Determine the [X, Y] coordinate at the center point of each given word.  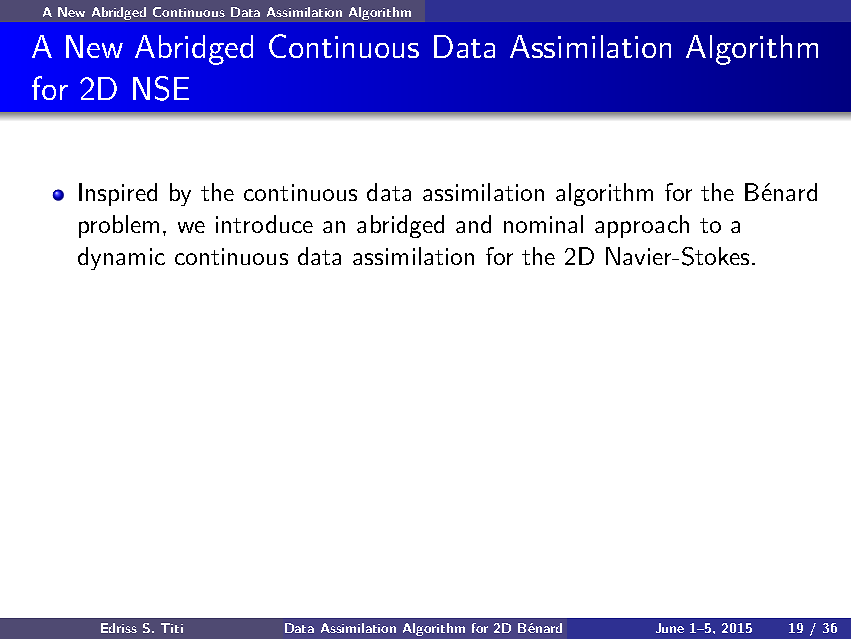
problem [119, 226]
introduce [264, 224]
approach [642, 226]
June [670, 628]
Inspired [118, 194]
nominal [543, 224]
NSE [161, 88]
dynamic [121, 258]
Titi [172, 628]
